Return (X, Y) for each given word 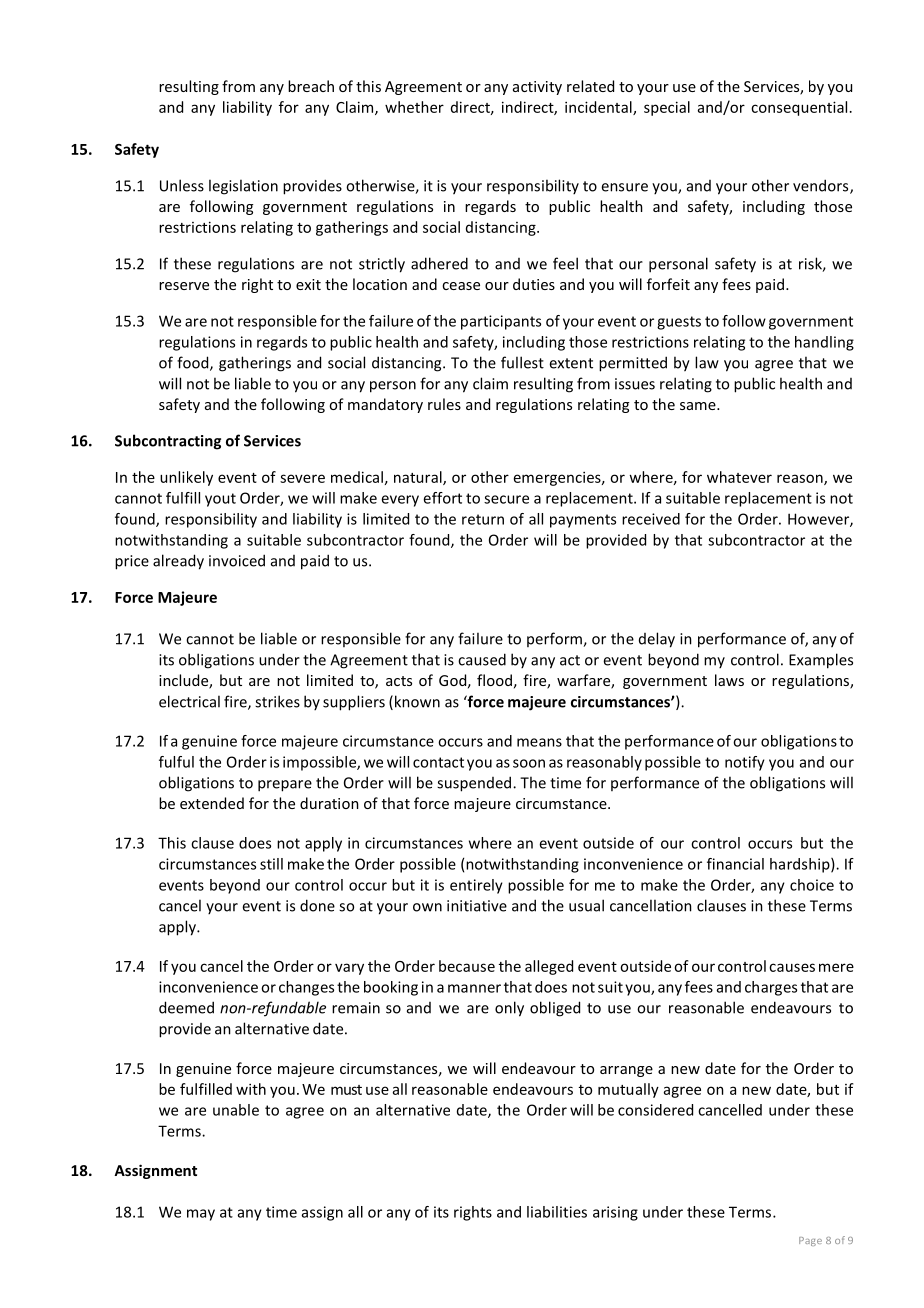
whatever (739, 477)
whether (414, 107)
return (483, 519)
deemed (186, 1007)
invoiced (237, 560)
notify (745, 763)
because (467, 966)
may (201, 1215)
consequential (799, 108)
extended (212, 803)
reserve (184, 286)
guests (679, 323)
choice (812, 885)
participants (501, 322)
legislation (243, 187)
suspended (474, 784)
